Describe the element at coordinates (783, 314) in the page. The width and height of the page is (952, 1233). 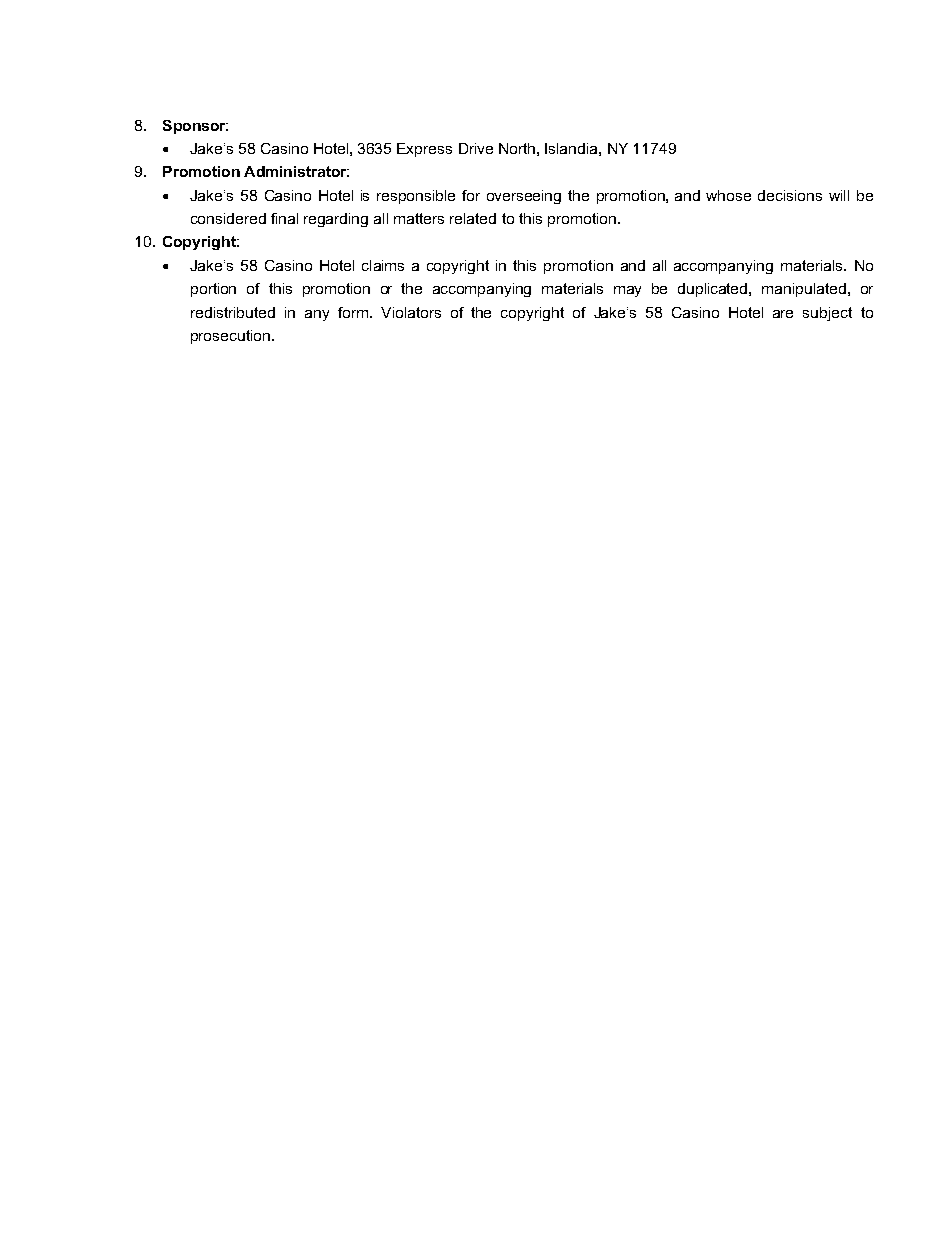
I see `are` at that location.
